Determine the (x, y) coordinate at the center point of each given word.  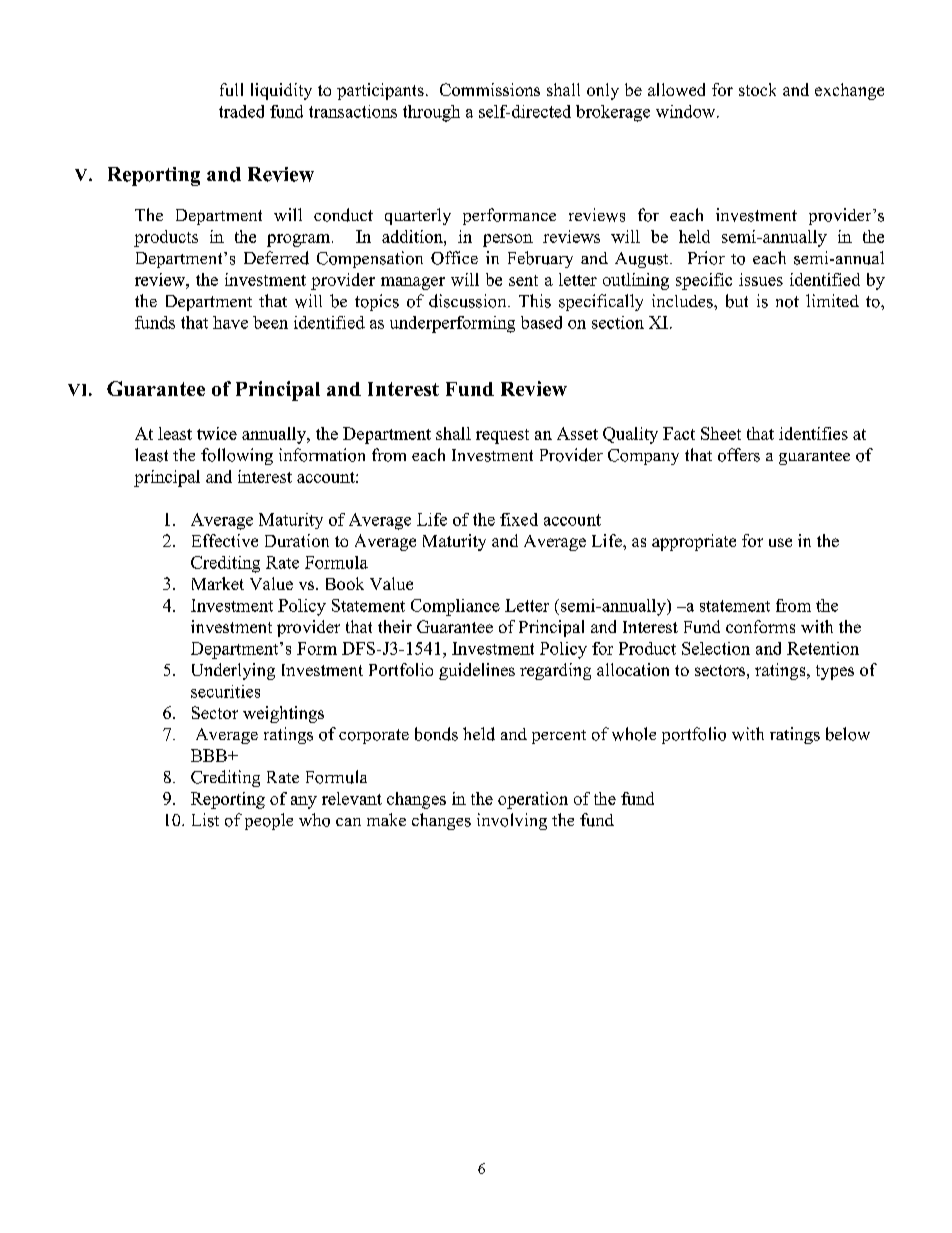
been (270, 322)
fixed (519, 519)
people (269, 821)
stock (757, 89)
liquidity (281, 91)
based (541, 322)
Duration (297, 540)
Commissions (490, 89)
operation (533, 800)
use (780, 542)
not (787, 302)
